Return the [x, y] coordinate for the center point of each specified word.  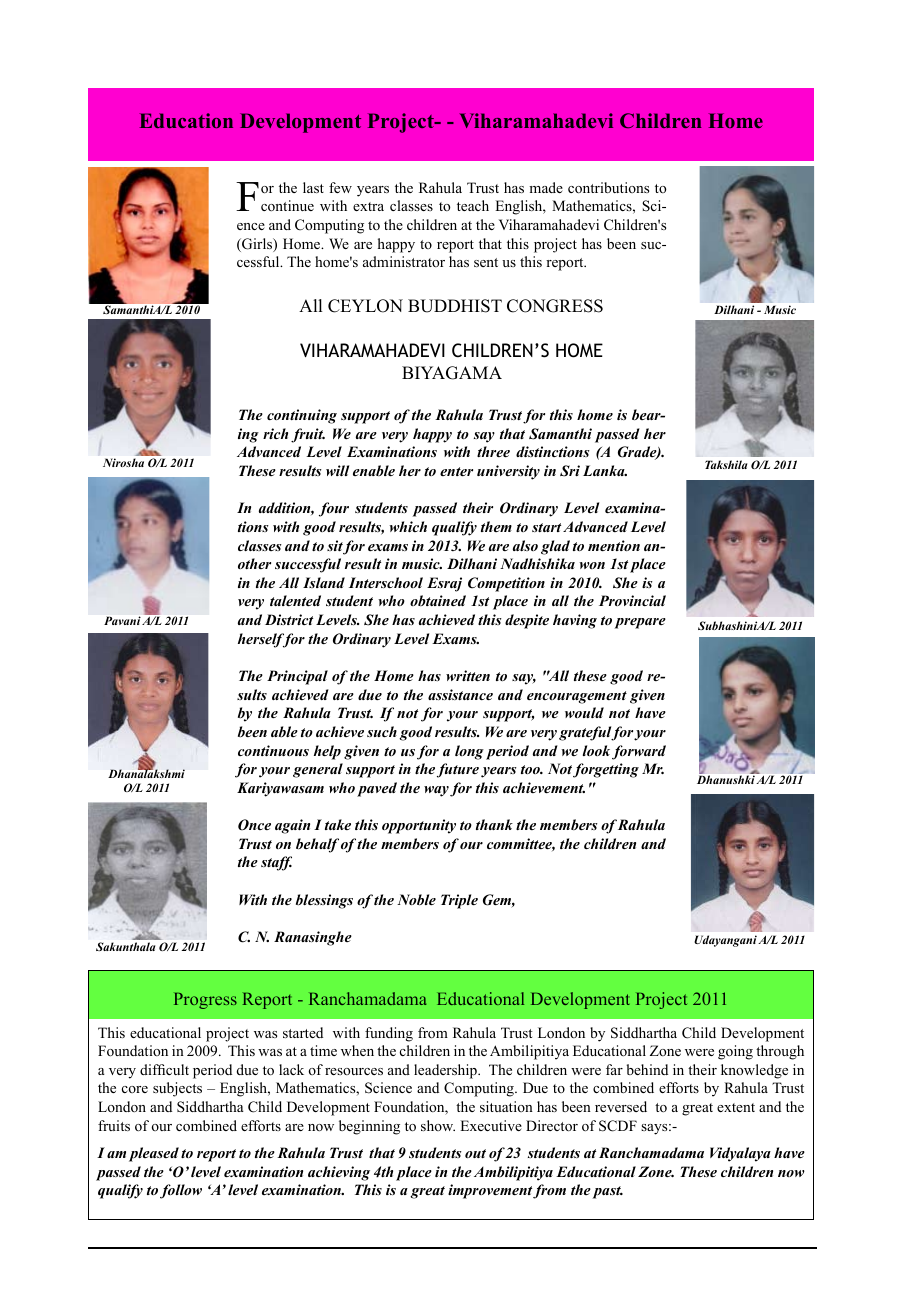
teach [473, 205]
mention [614, 545]
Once [254, 825]
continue [287, 205]
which [408, 526]
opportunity [419, 826]
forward [639, 752]
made [546, 187]
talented [295, 600]
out [475, 1153]
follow [181, 1191]
